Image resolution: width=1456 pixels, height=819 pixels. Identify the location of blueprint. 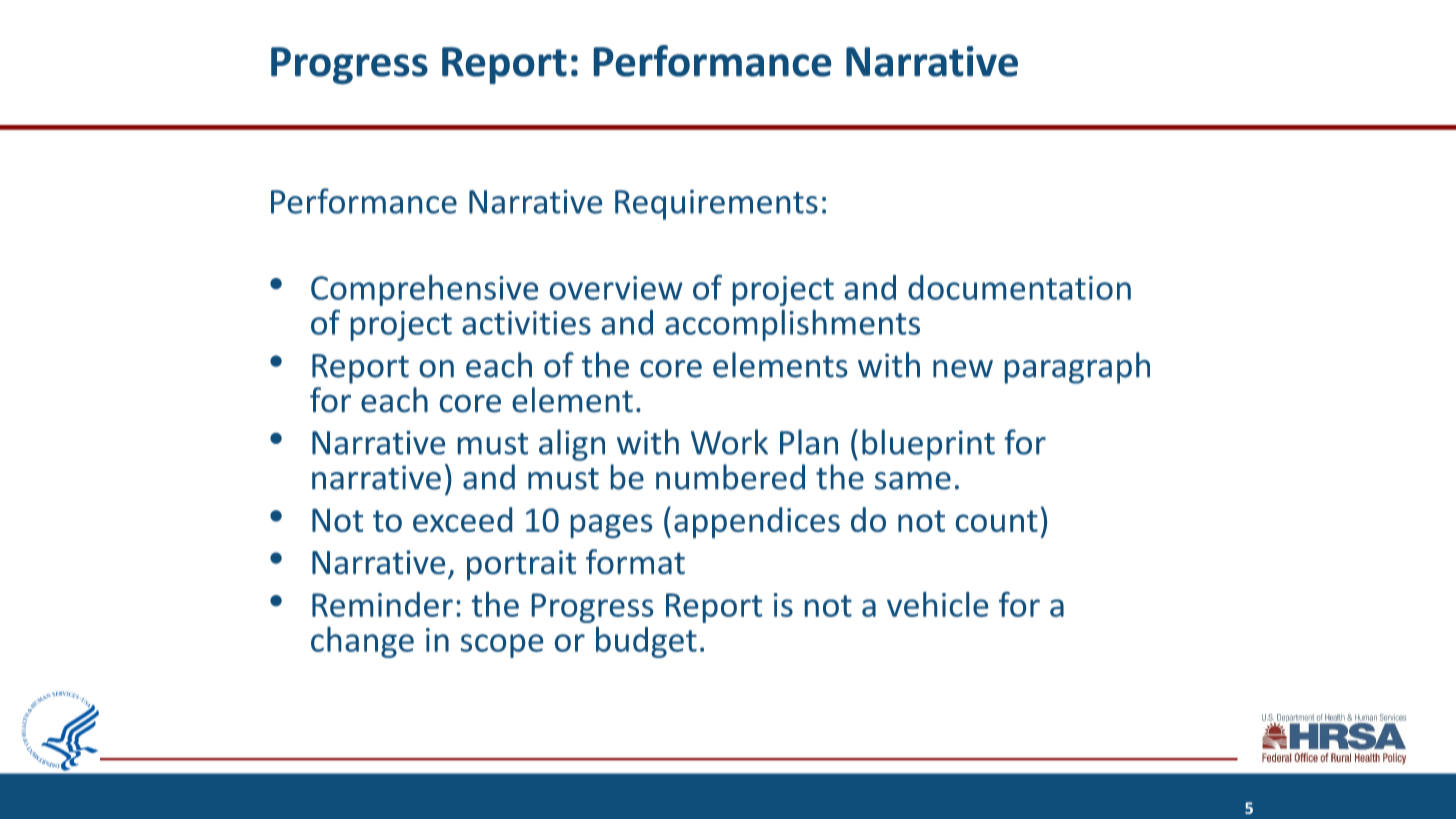
(928, 445).
